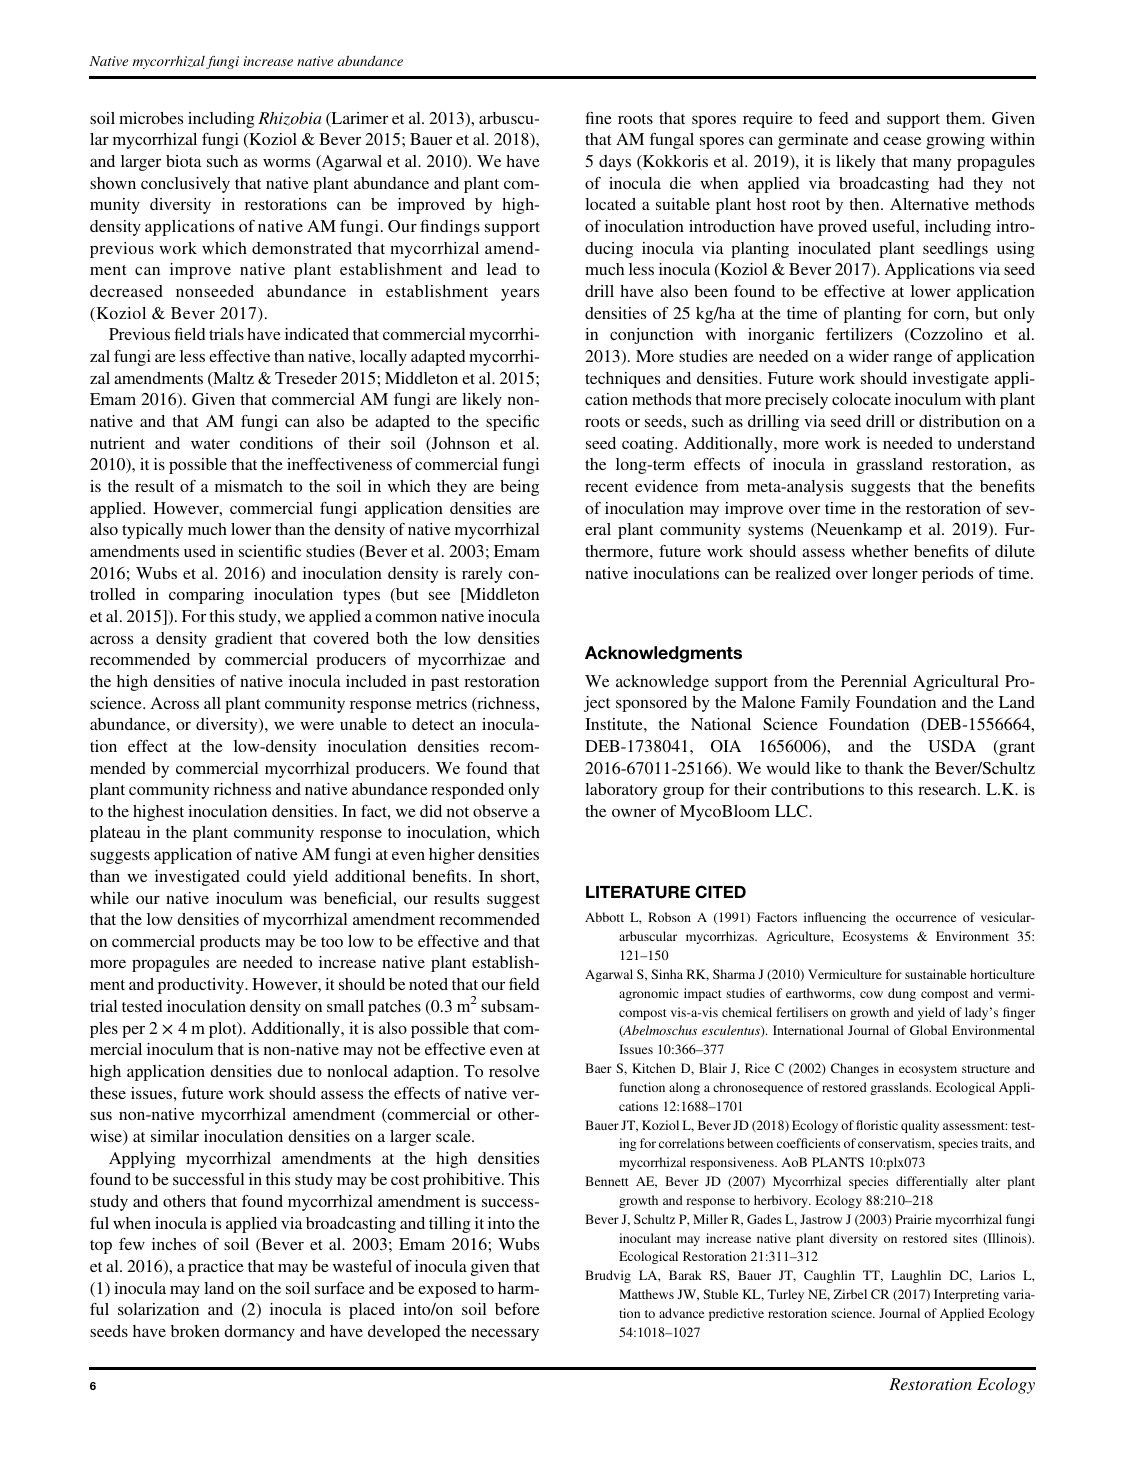 The image size is (1121, 1474). I want to click on biota, so click(184, 161).
